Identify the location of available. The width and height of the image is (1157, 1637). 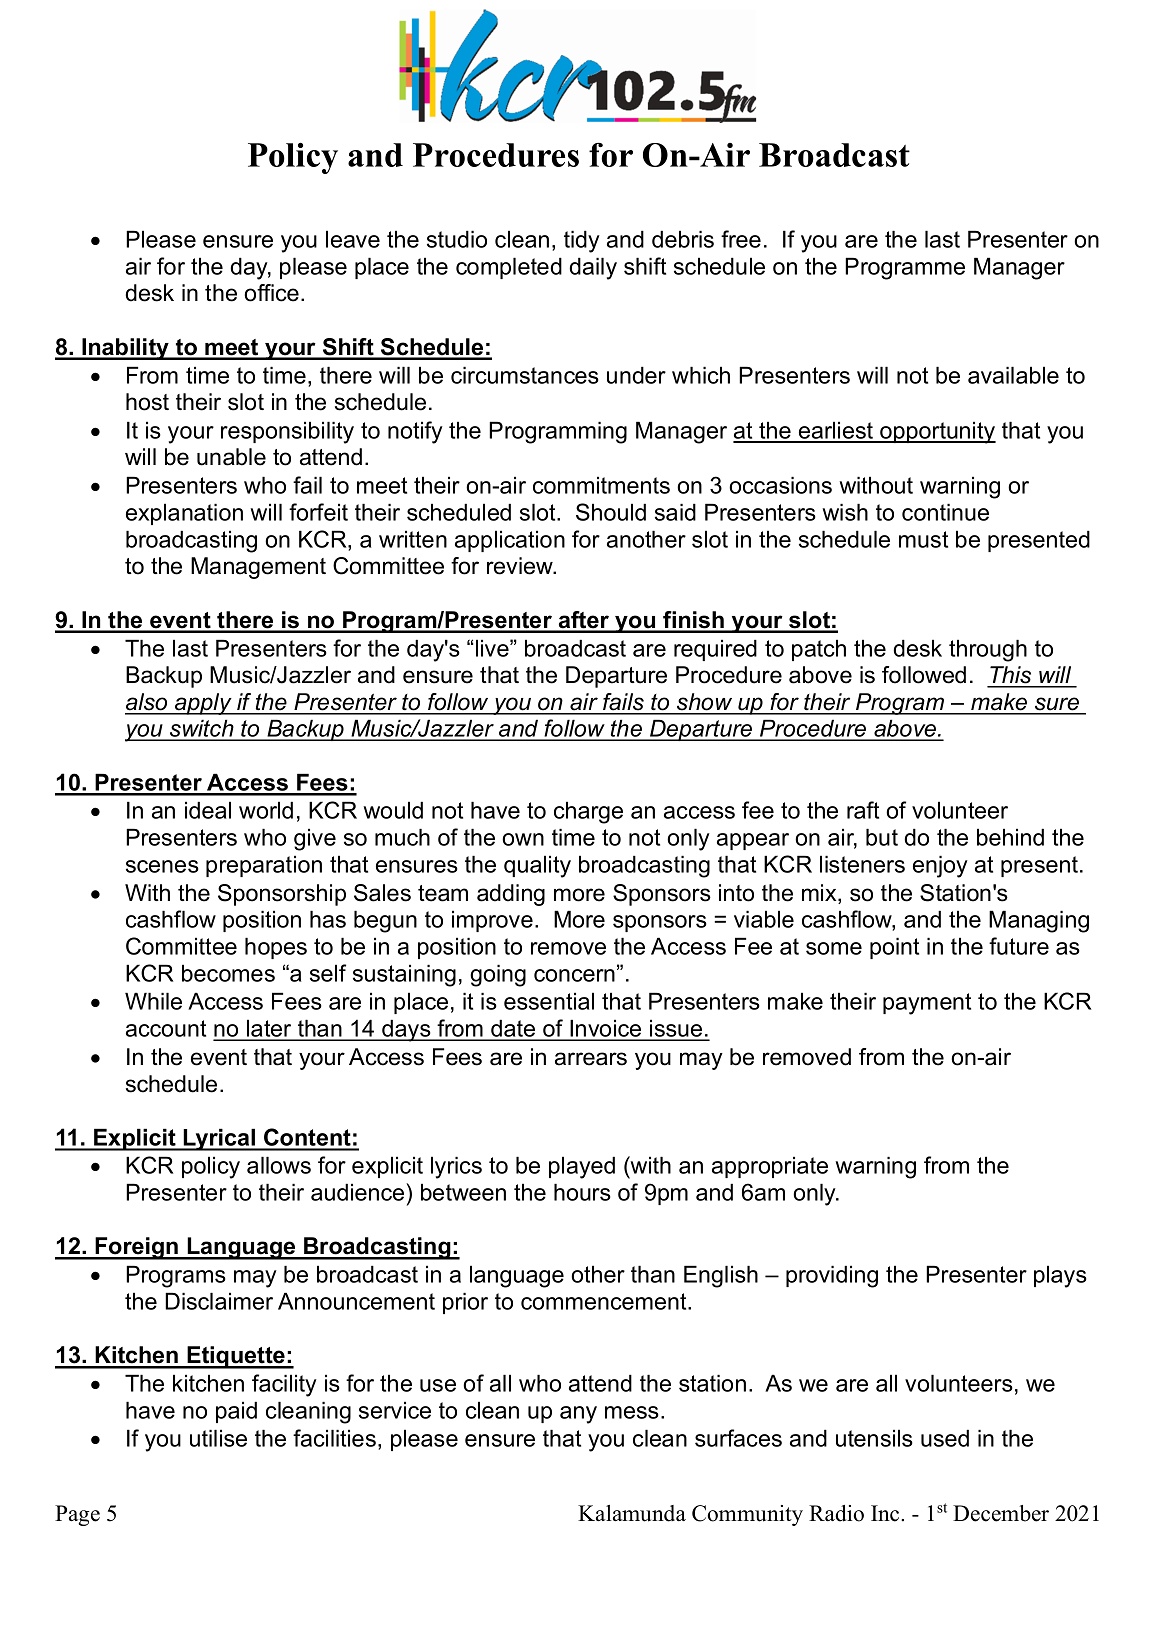
(1013, 375).
